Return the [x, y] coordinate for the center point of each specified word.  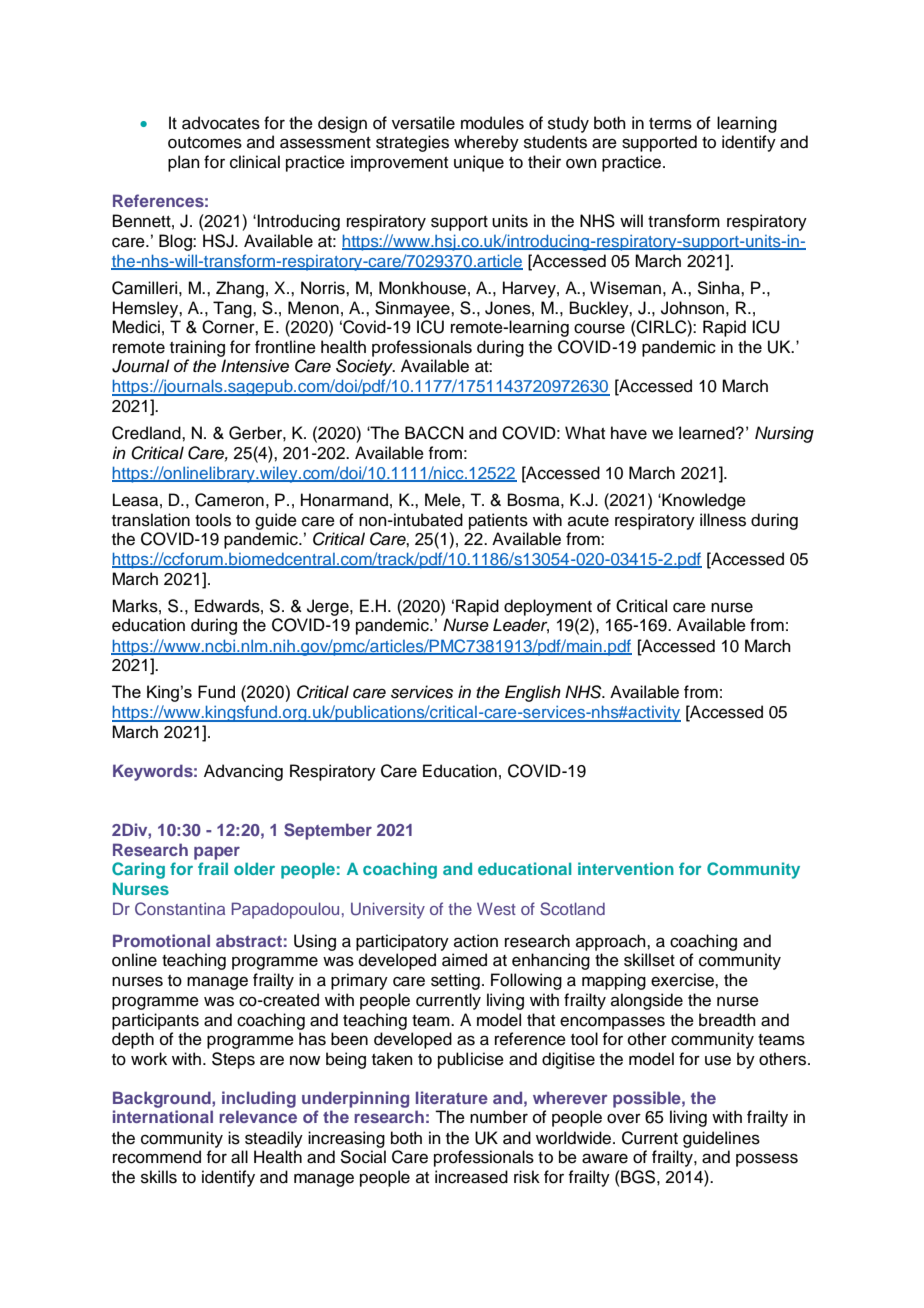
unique [479, 163]
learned [708, 433]
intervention [626, 868]
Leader [521, 626]
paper [217, 853]
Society [365, 367]
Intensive [255, 366]
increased [471, 1177]
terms [670, 124]
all [239, 1157]
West [496, 908]
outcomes [205, 143]
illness [723, 520]
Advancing [243, 772]
